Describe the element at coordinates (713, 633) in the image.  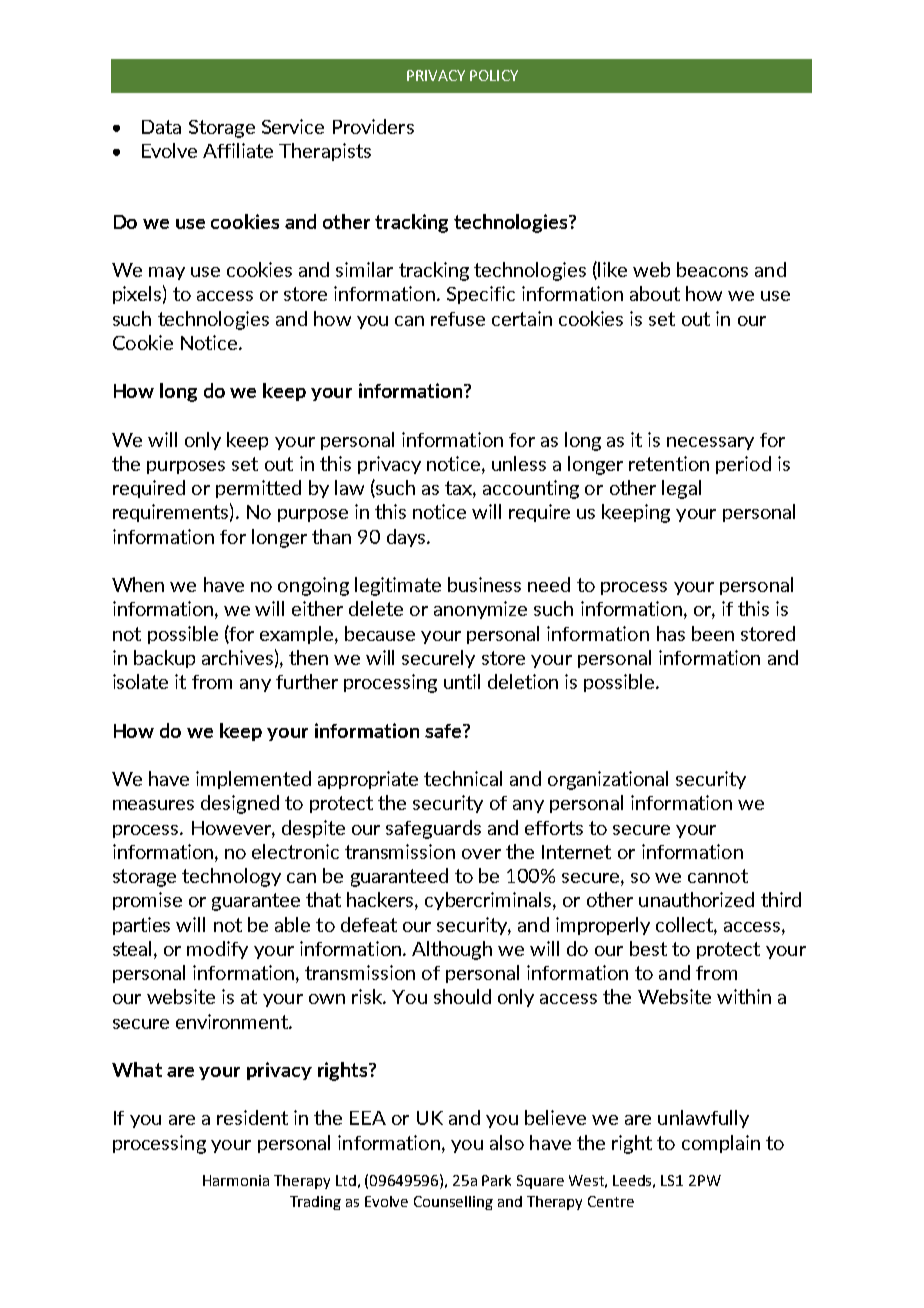
I see `been` at that location.
